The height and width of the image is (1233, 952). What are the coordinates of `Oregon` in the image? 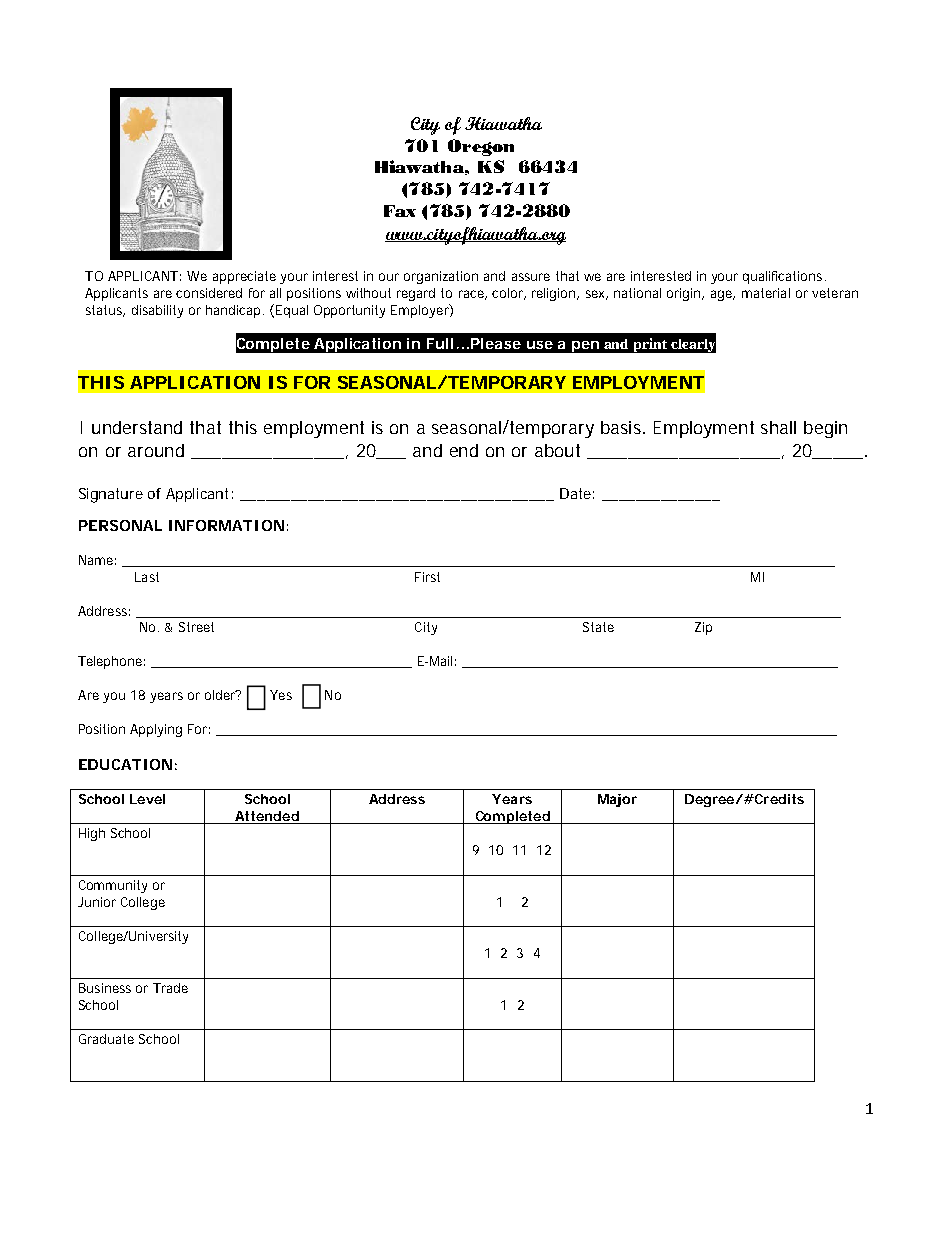 It's located at (481, 147).
